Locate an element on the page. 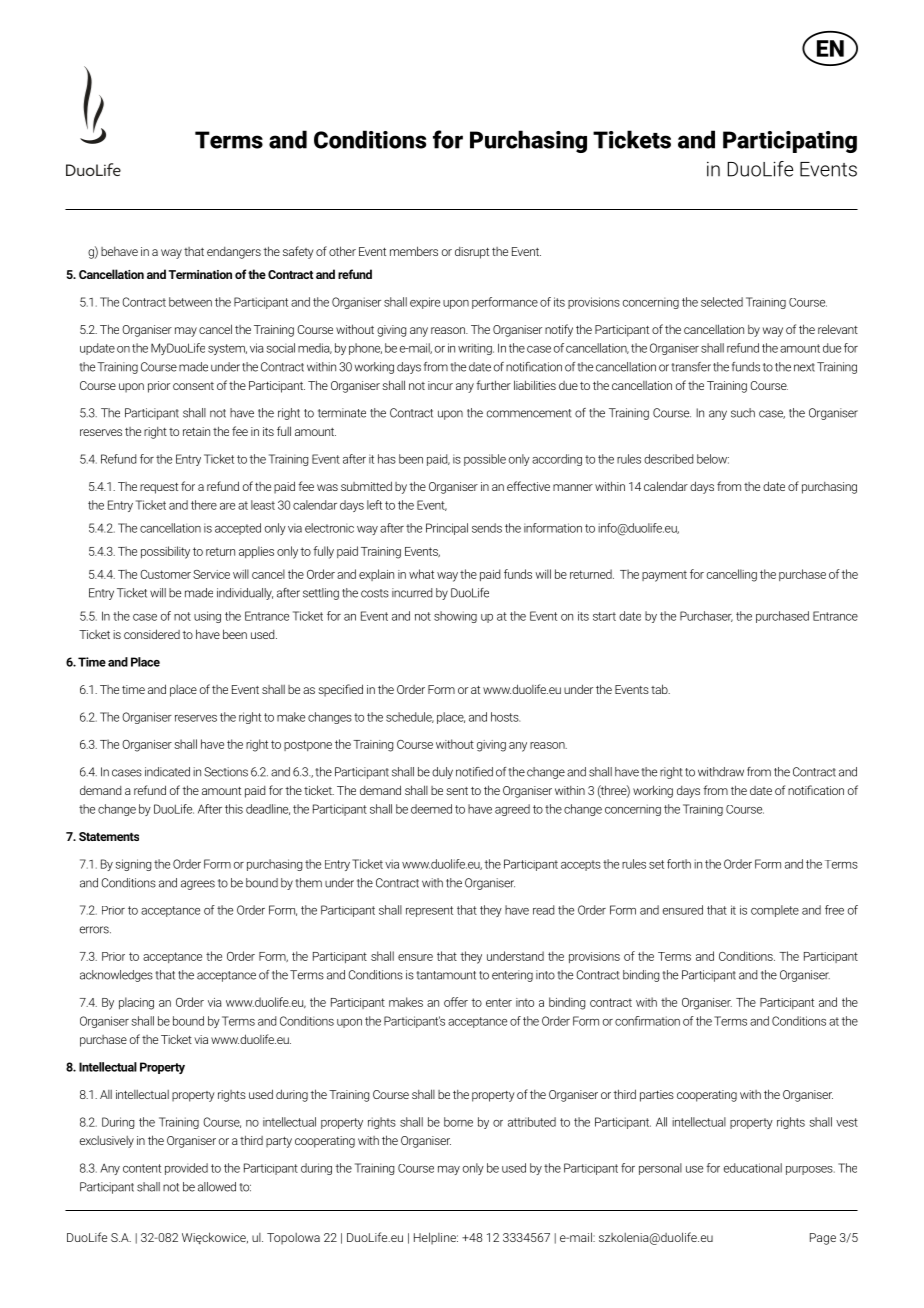 The height and width of the page is (1308, 924). endangers is located at coordinates (234, 253).
